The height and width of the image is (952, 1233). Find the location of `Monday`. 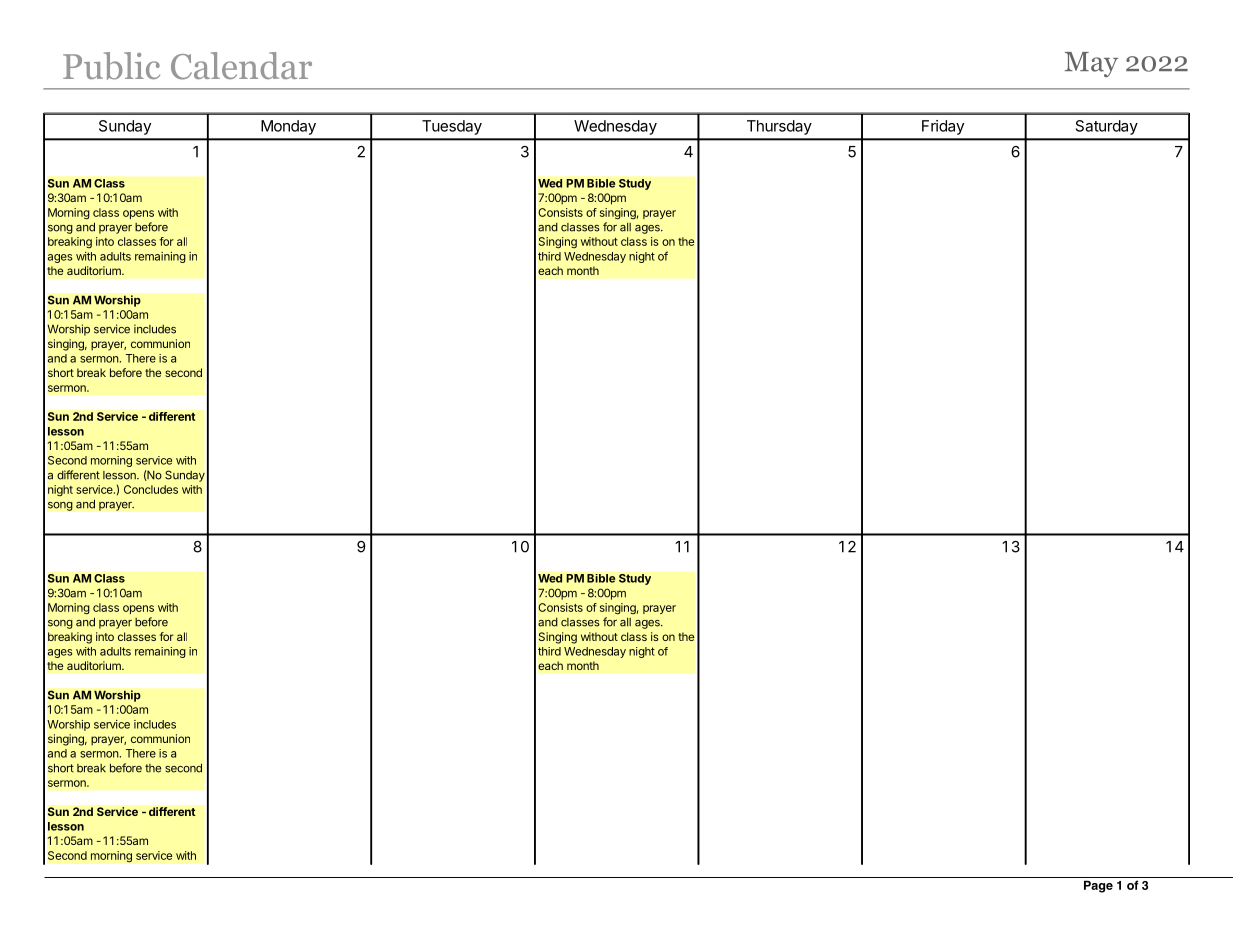

Monday is located at coordinates (288, 127).
